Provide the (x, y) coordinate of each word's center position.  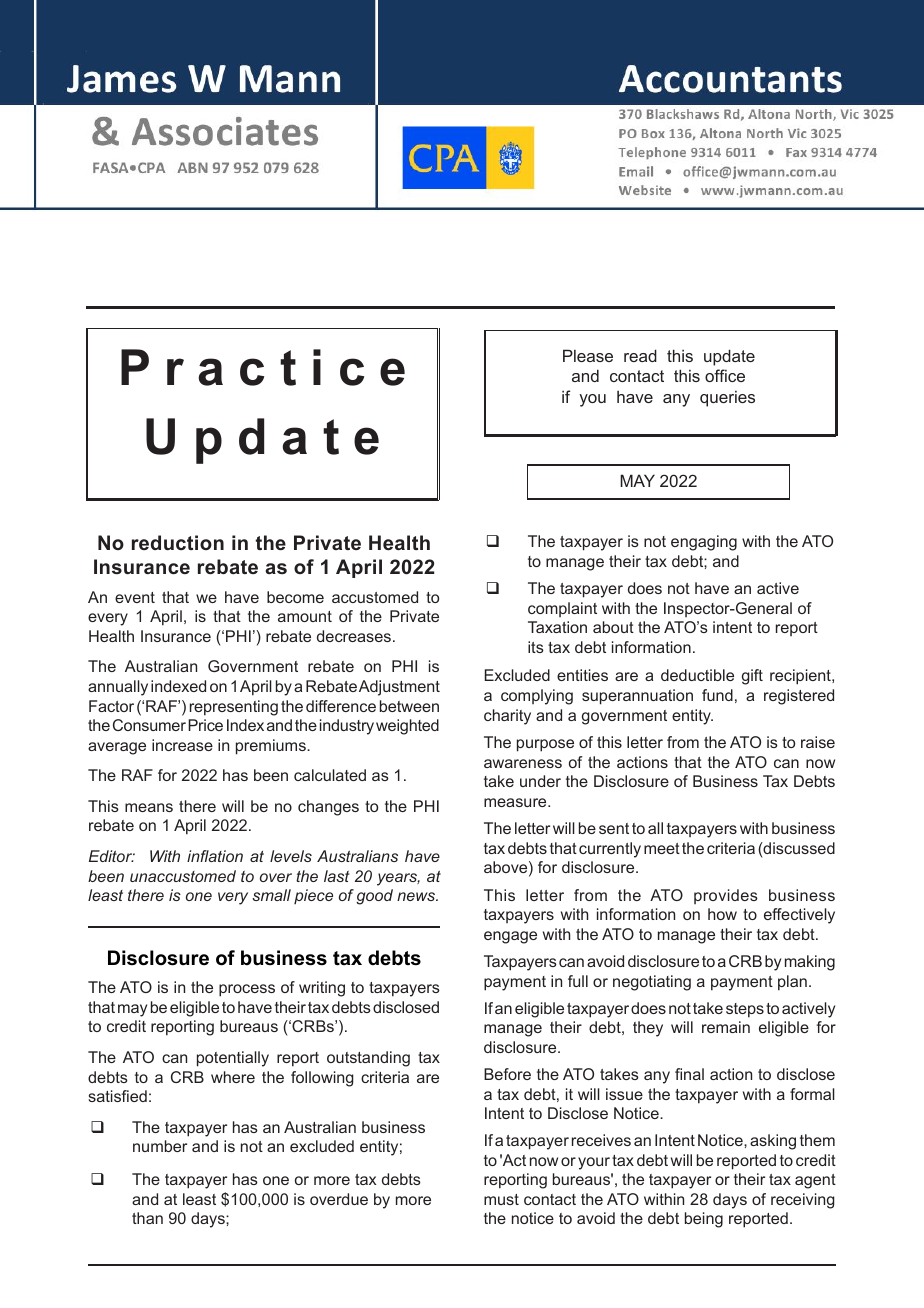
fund (717, 695)
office (725, 375)
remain (726, 1027)
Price (205, 725)
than (147, 1218)
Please (588, 355)
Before (507, 1074)
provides (726, 896)
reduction (178, 542)
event (135, 597)
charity (507, 717)
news (417, 896)
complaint (562, 609)
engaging (704, 543)
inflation (215, 856)
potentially (233, 1059)
